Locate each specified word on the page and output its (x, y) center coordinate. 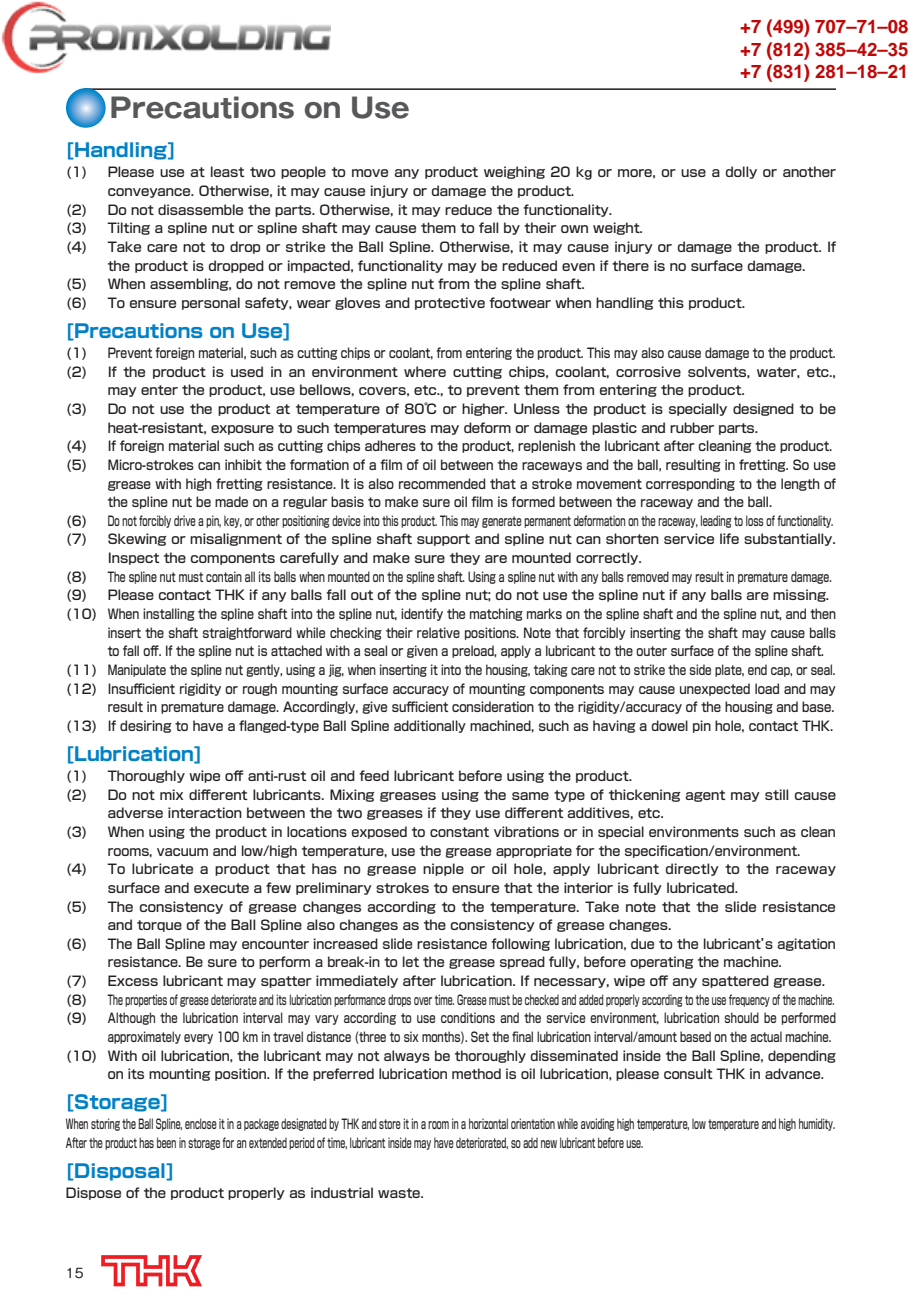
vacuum (182, 852)
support (443, 540)
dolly (741, 172)
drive (185, 520)
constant (459, 832)
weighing (514, 172)
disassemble (200, 209)
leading (716, 521)
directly (692, 869)
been (166, 1142)
